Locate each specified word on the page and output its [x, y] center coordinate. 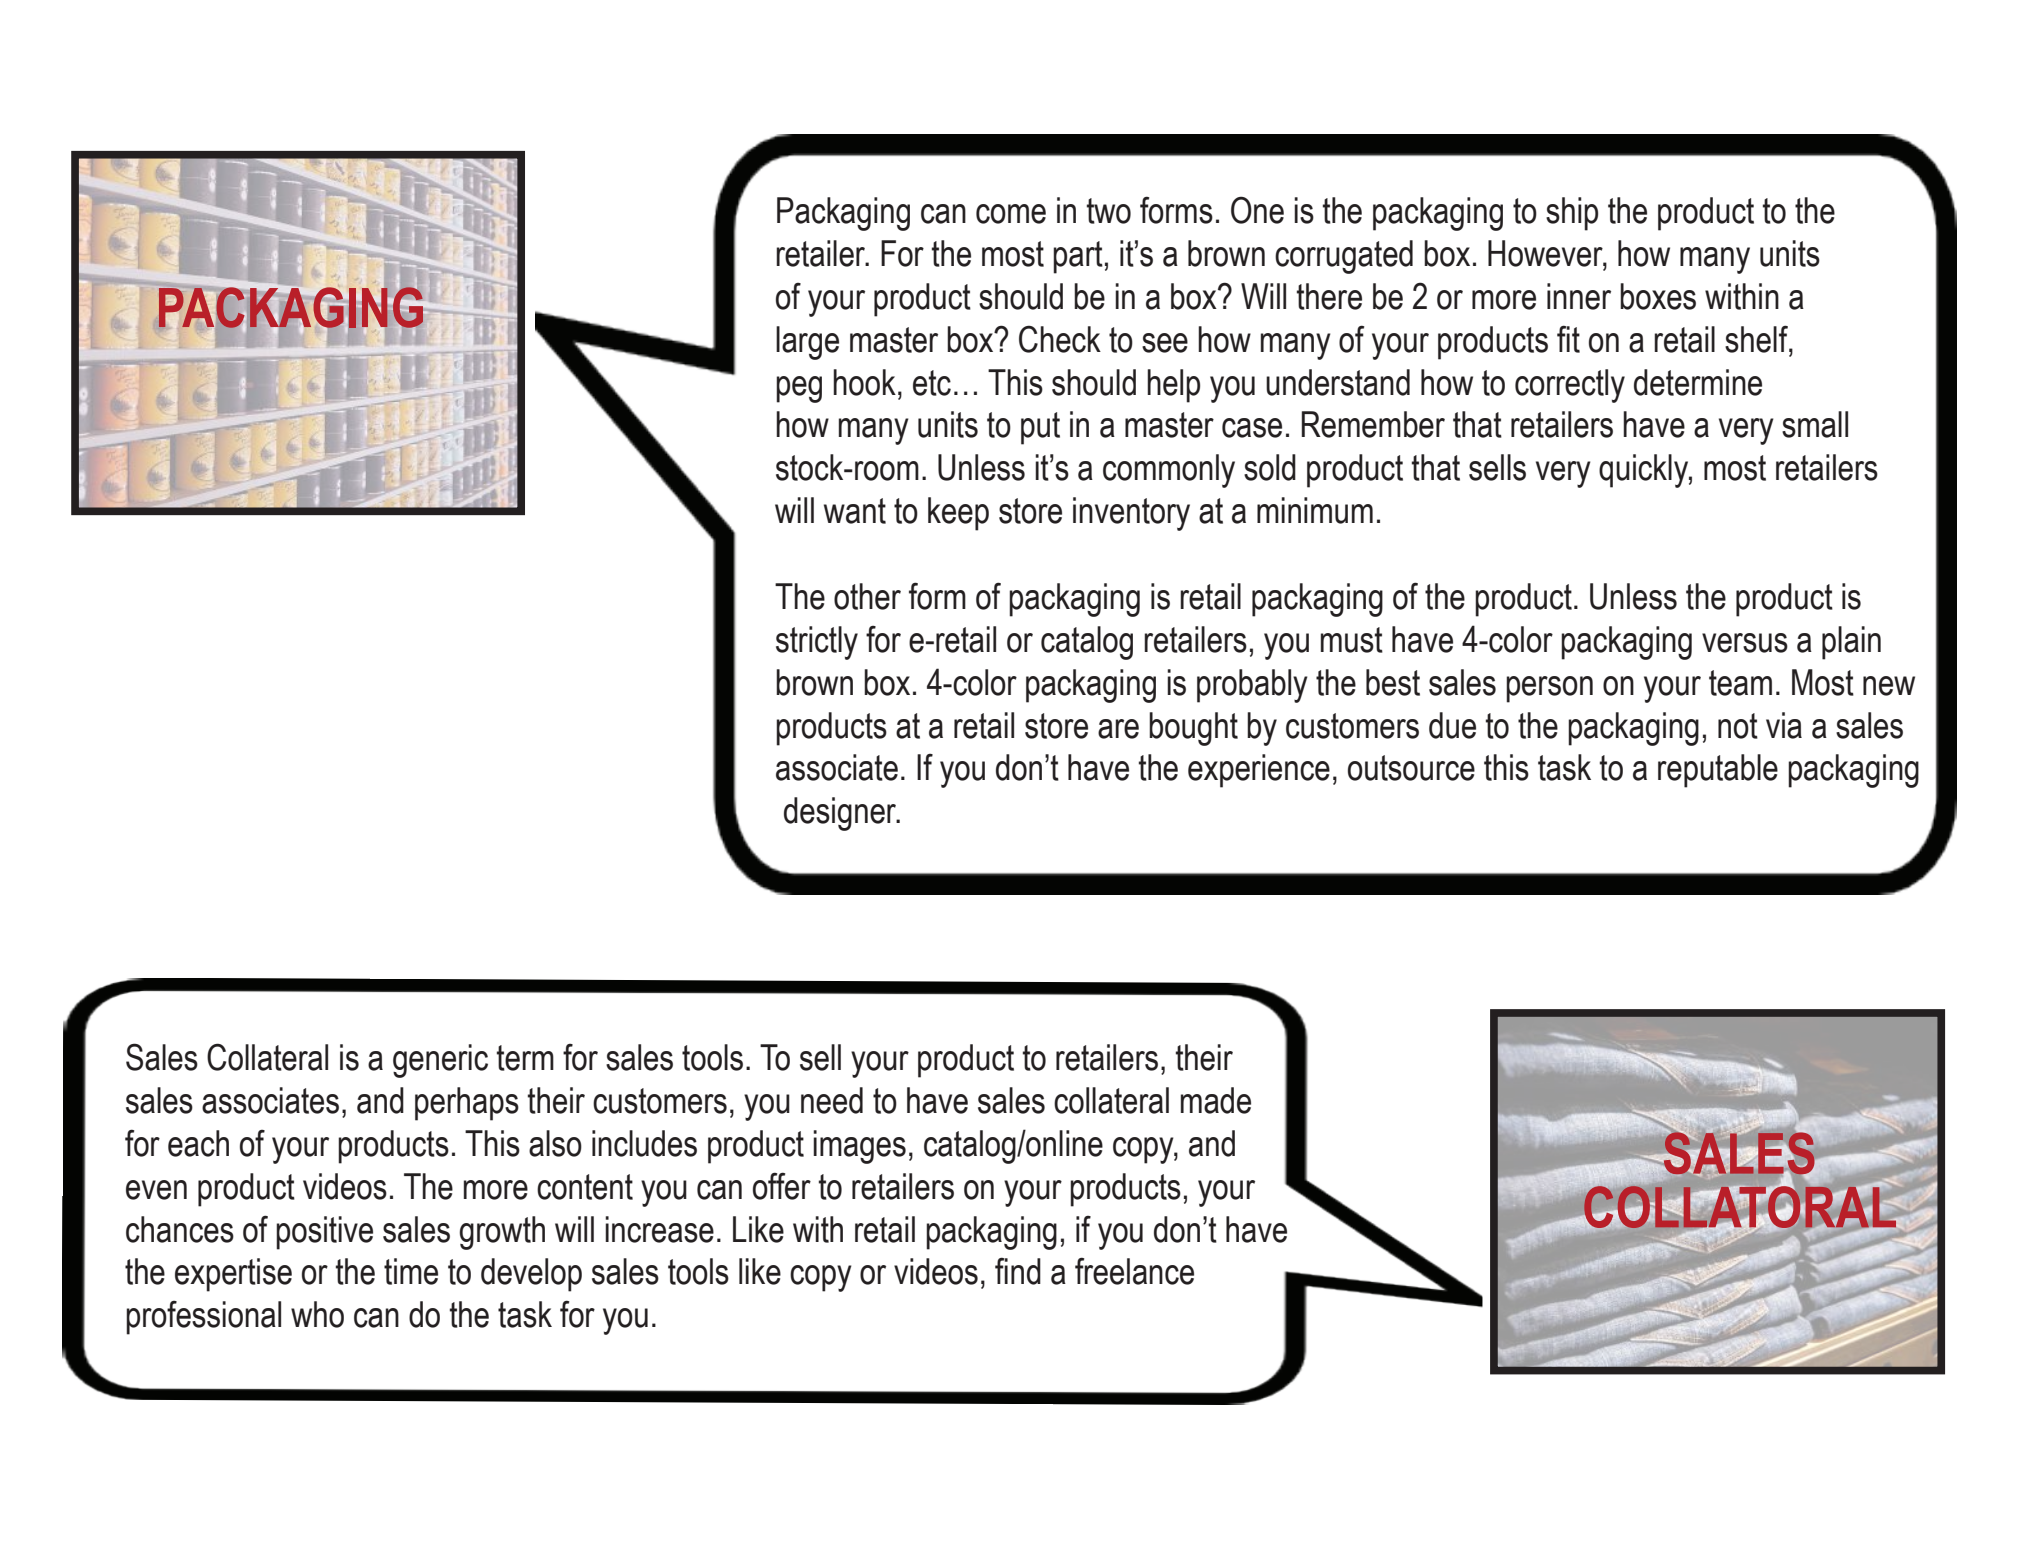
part [1078, 257]
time [411, 1271]
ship [1572, 214]
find [1018, 1271]
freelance [1134, 1271]
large [807, 343]
